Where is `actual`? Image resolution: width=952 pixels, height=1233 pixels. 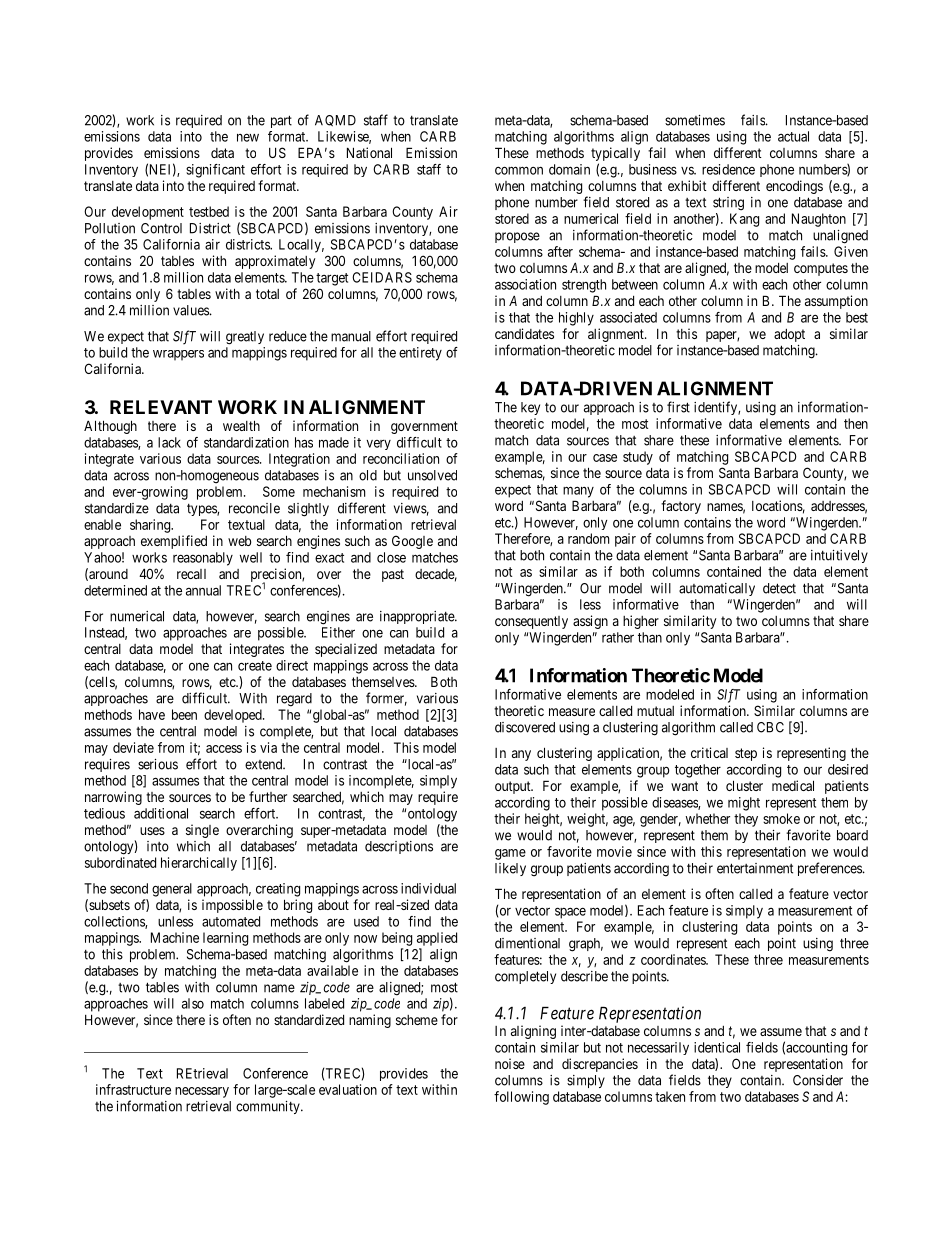 actual is located at coordinates (793, 136).
